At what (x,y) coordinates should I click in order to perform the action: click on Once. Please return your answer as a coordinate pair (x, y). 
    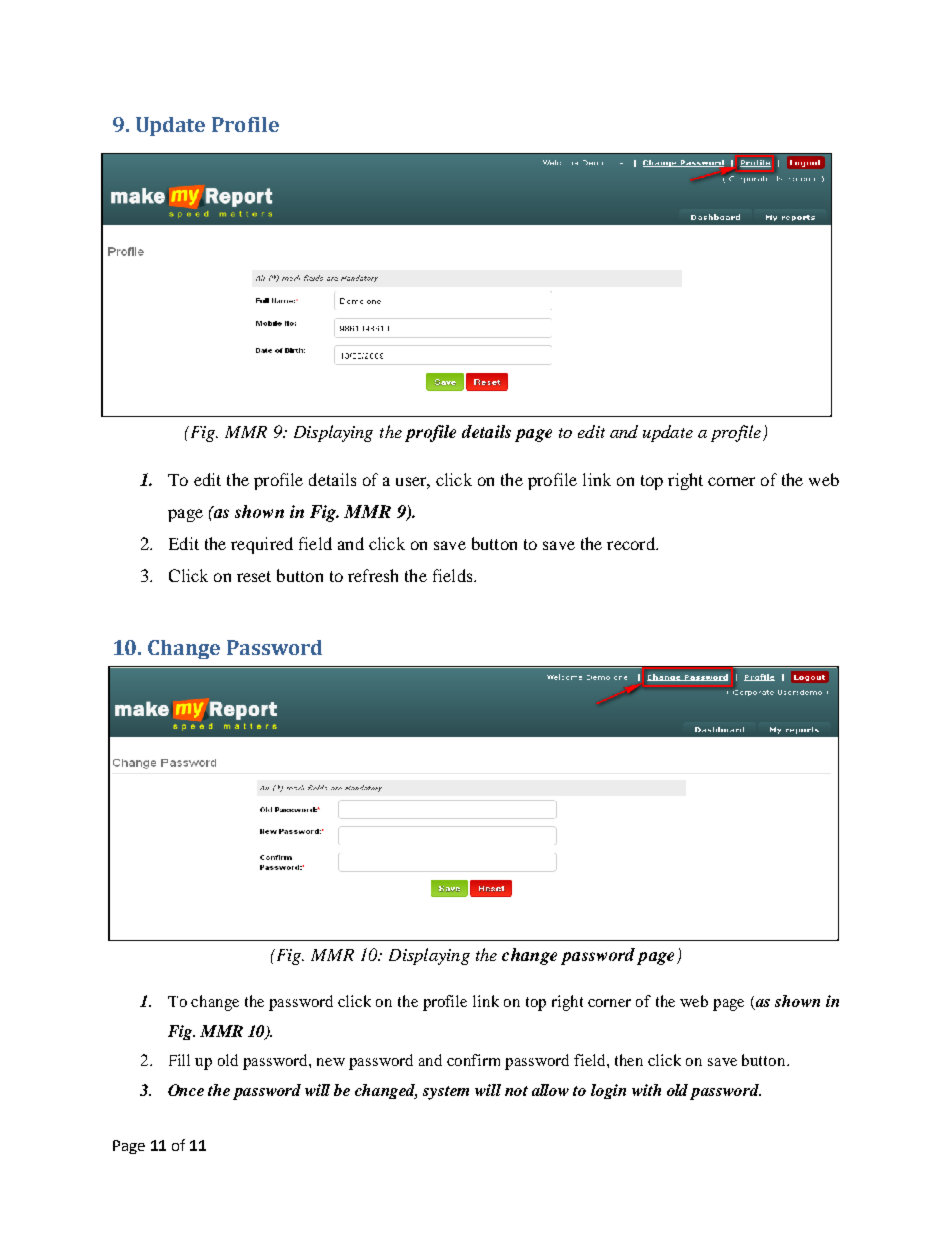
    Looking at the image, I should click on (186, 1090).
